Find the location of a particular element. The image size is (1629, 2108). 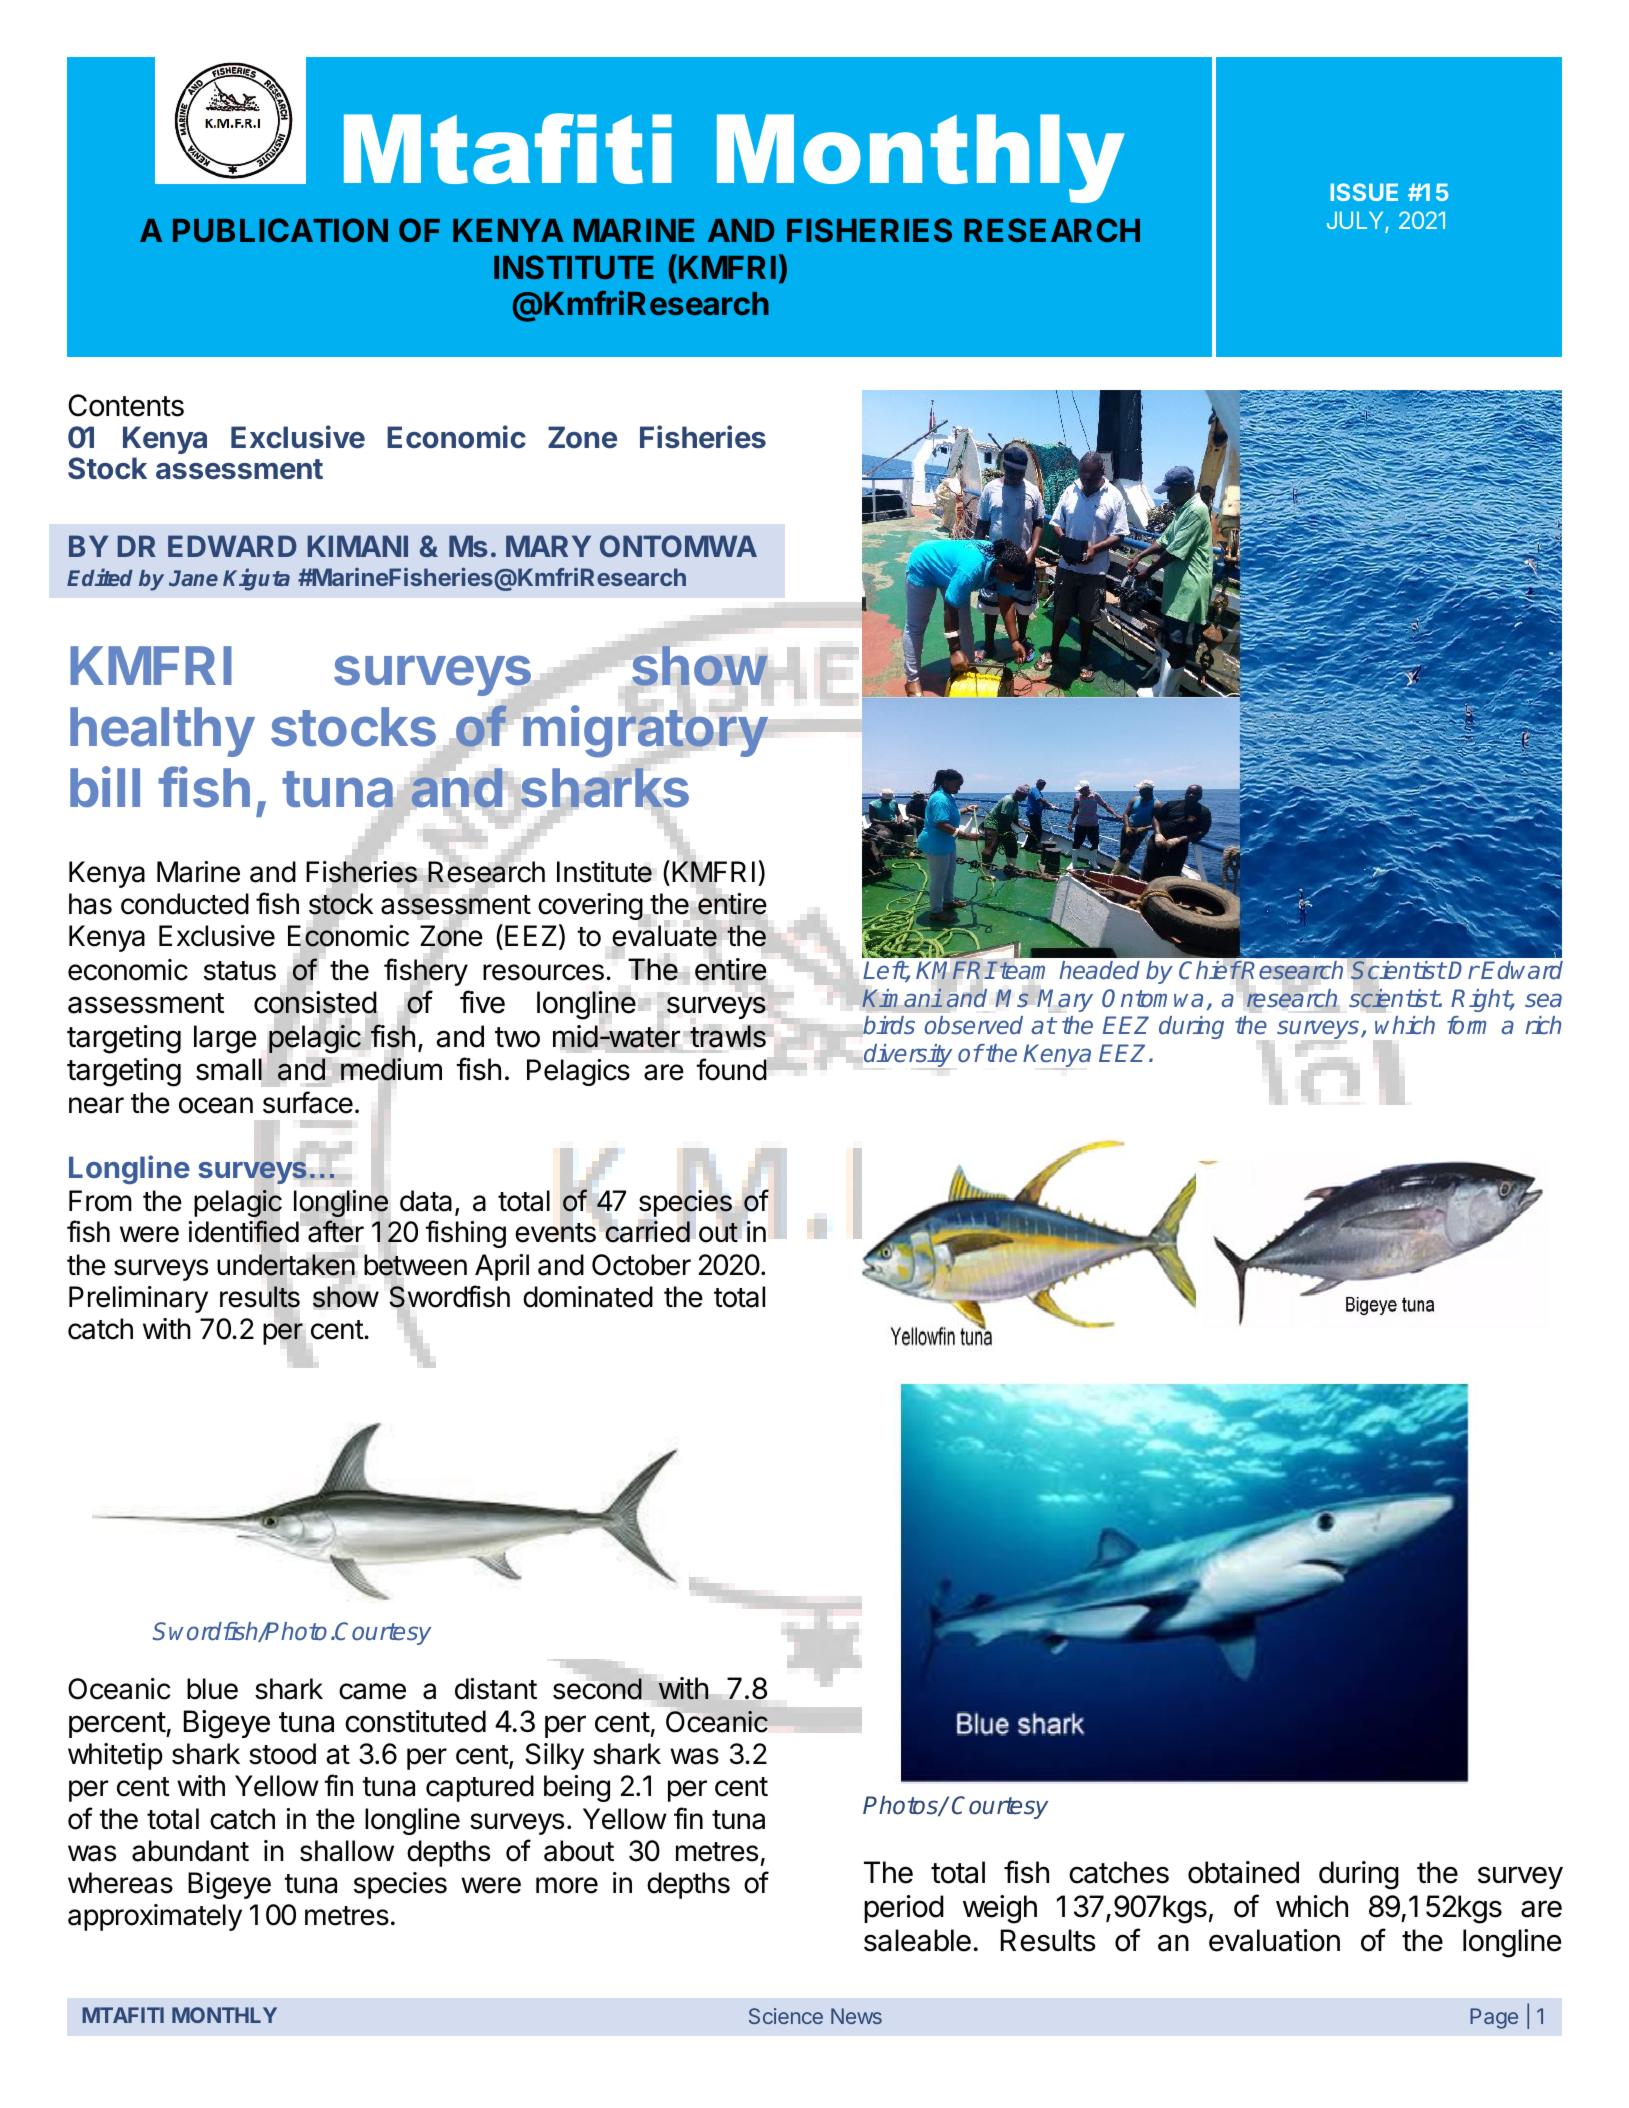

conducted is located at coordinates (185, 904).
